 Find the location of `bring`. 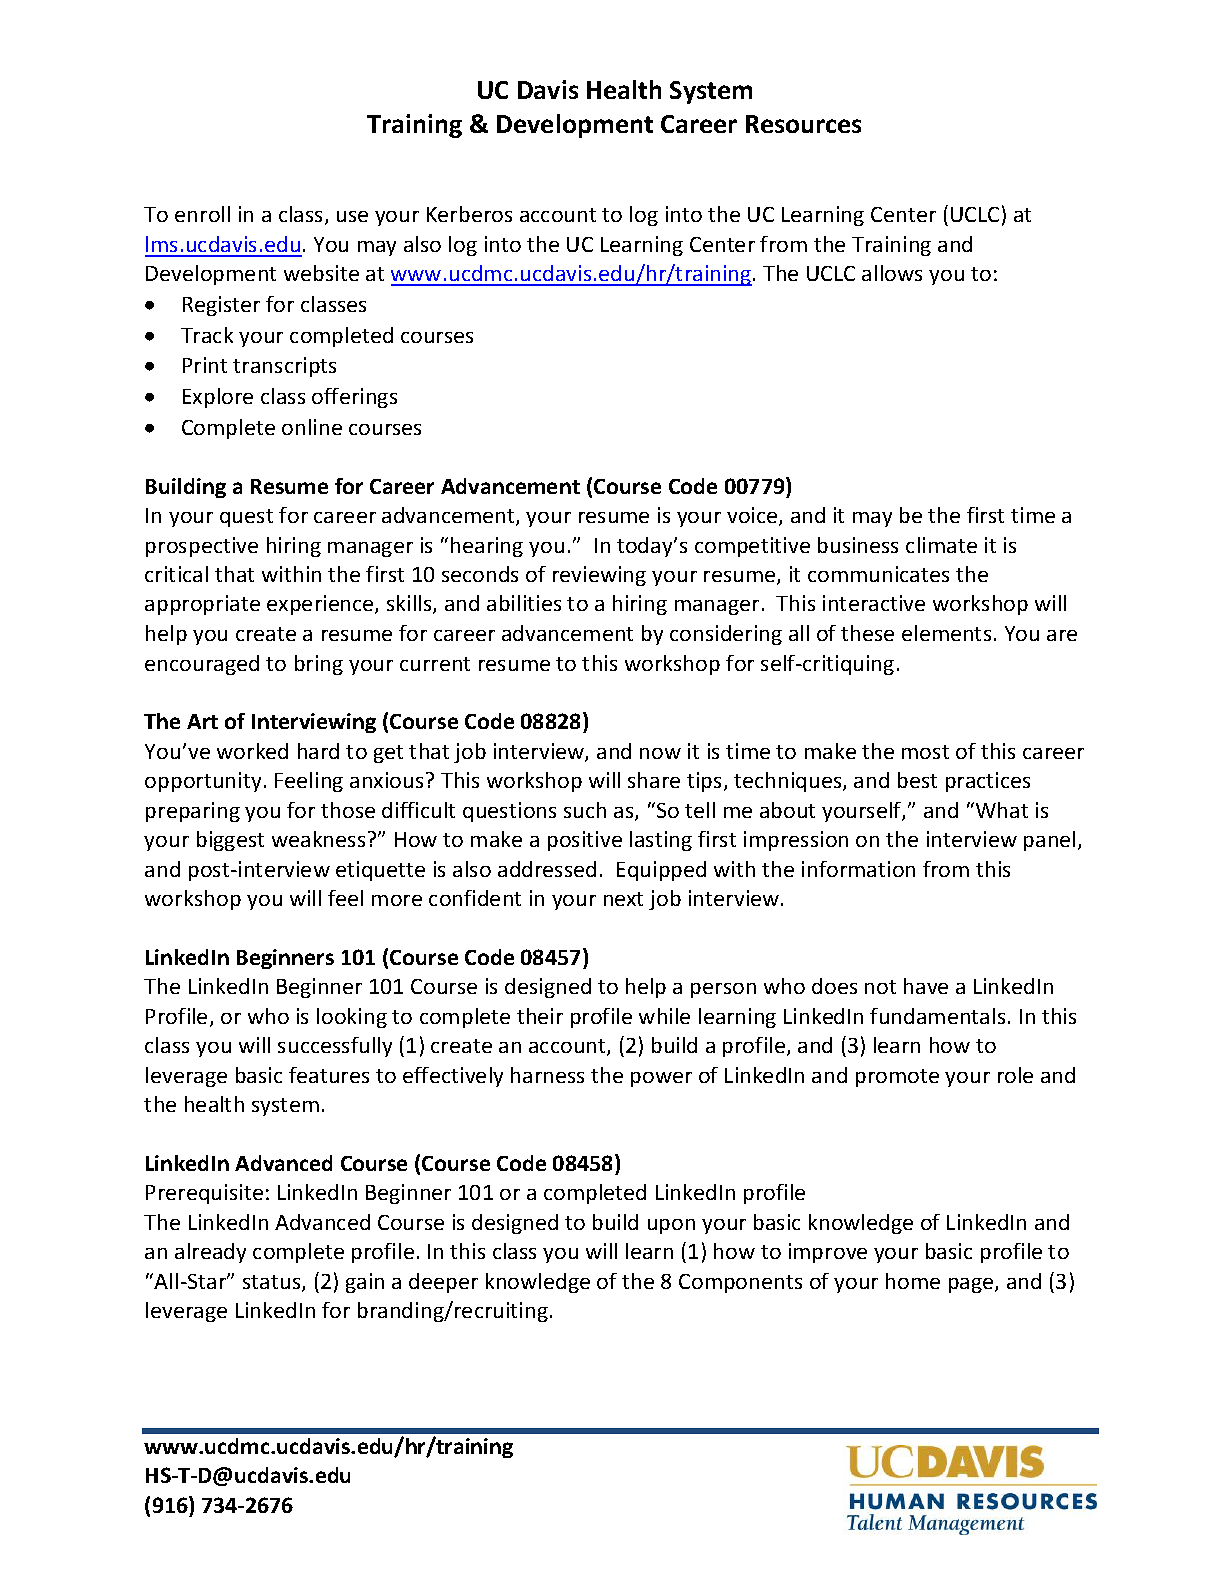

bring is located at coordinates (319, 665).
